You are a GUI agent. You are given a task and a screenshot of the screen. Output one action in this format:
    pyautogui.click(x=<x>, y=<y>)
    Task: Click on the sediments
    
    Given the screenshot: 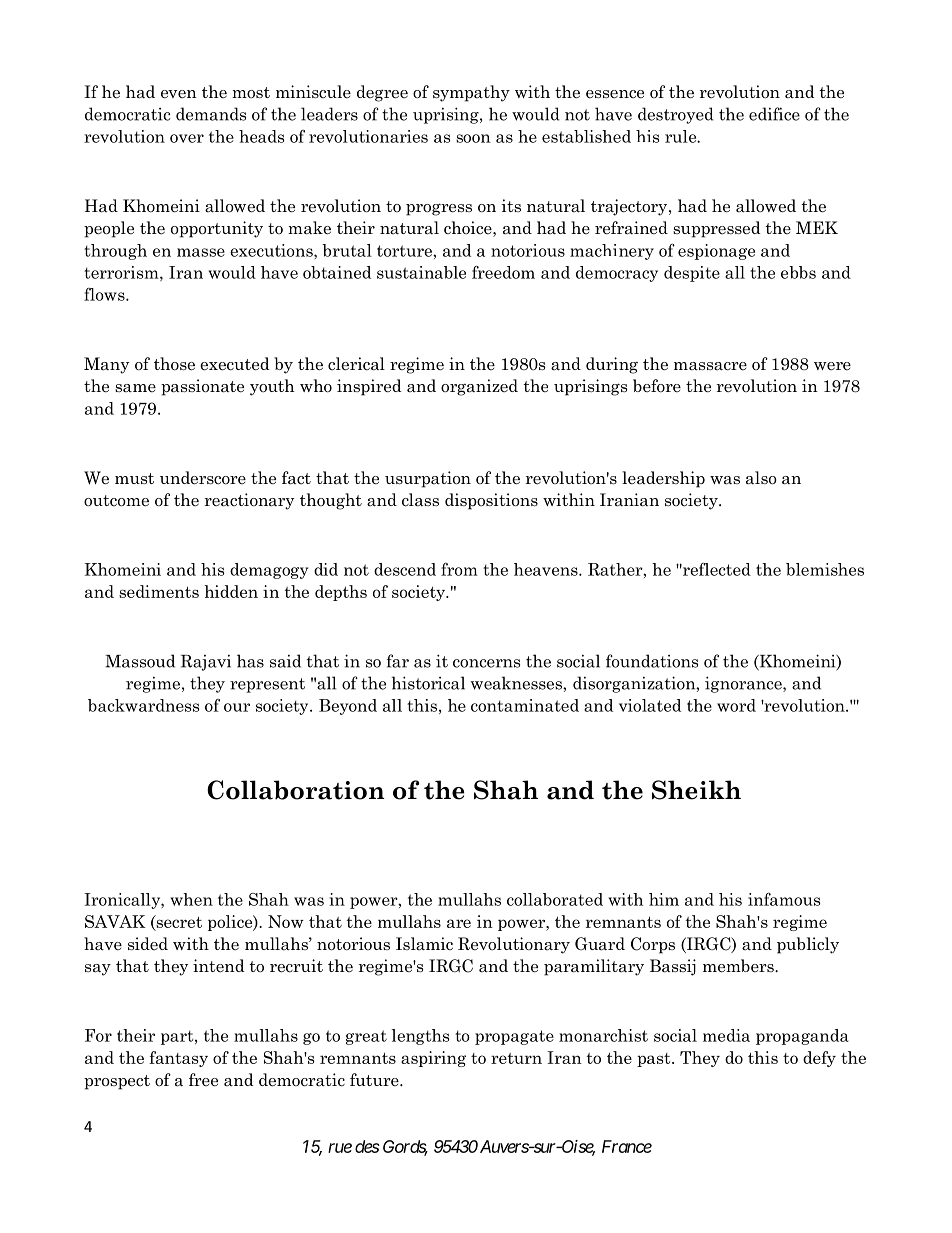 What is the action you would take?
    pyautogui.click(x=159, y=591)
